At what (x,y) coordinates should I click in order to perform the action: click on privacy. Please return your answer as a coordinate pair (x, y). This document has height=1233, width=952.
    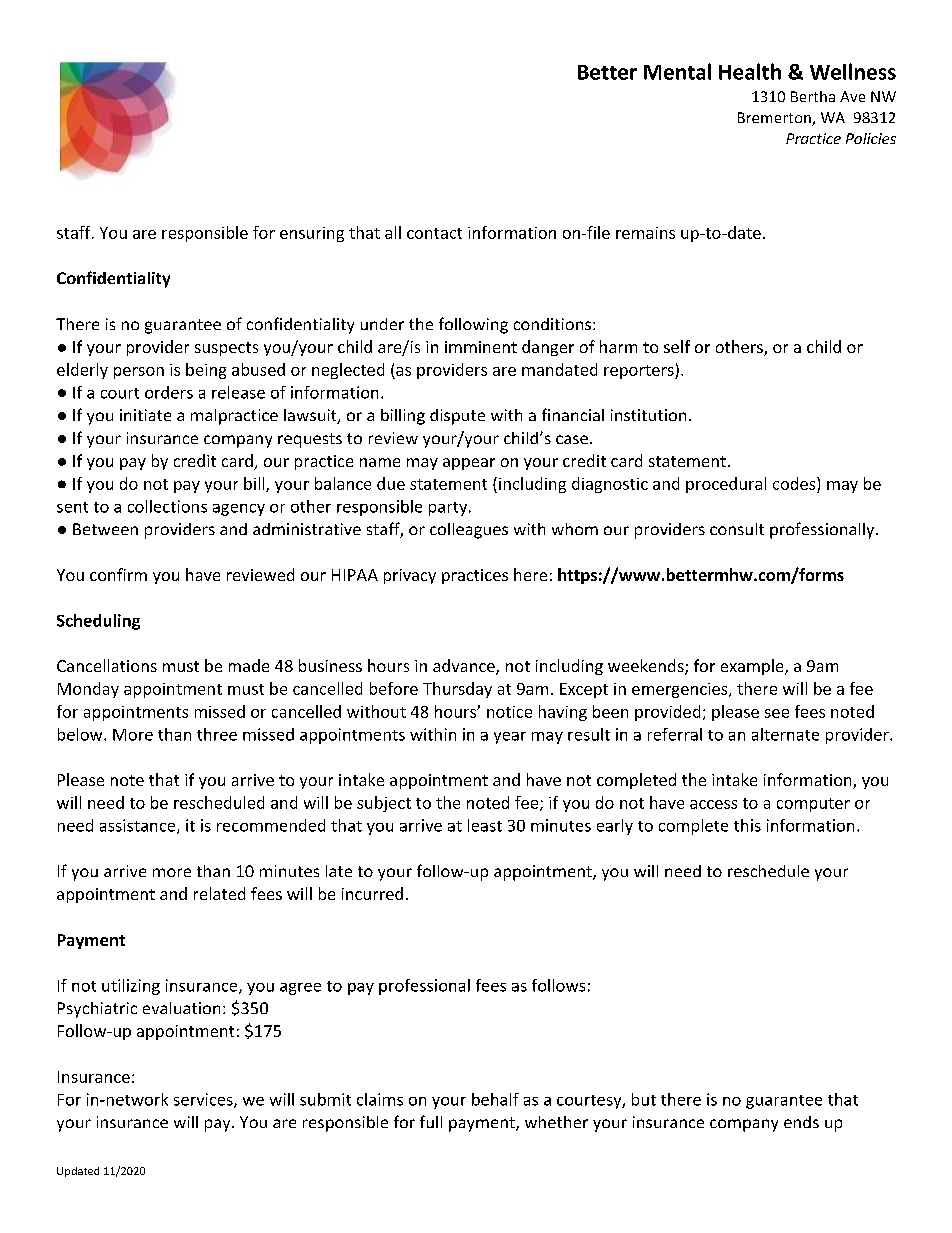
    Looking at the image, I should click on (410, 576).
